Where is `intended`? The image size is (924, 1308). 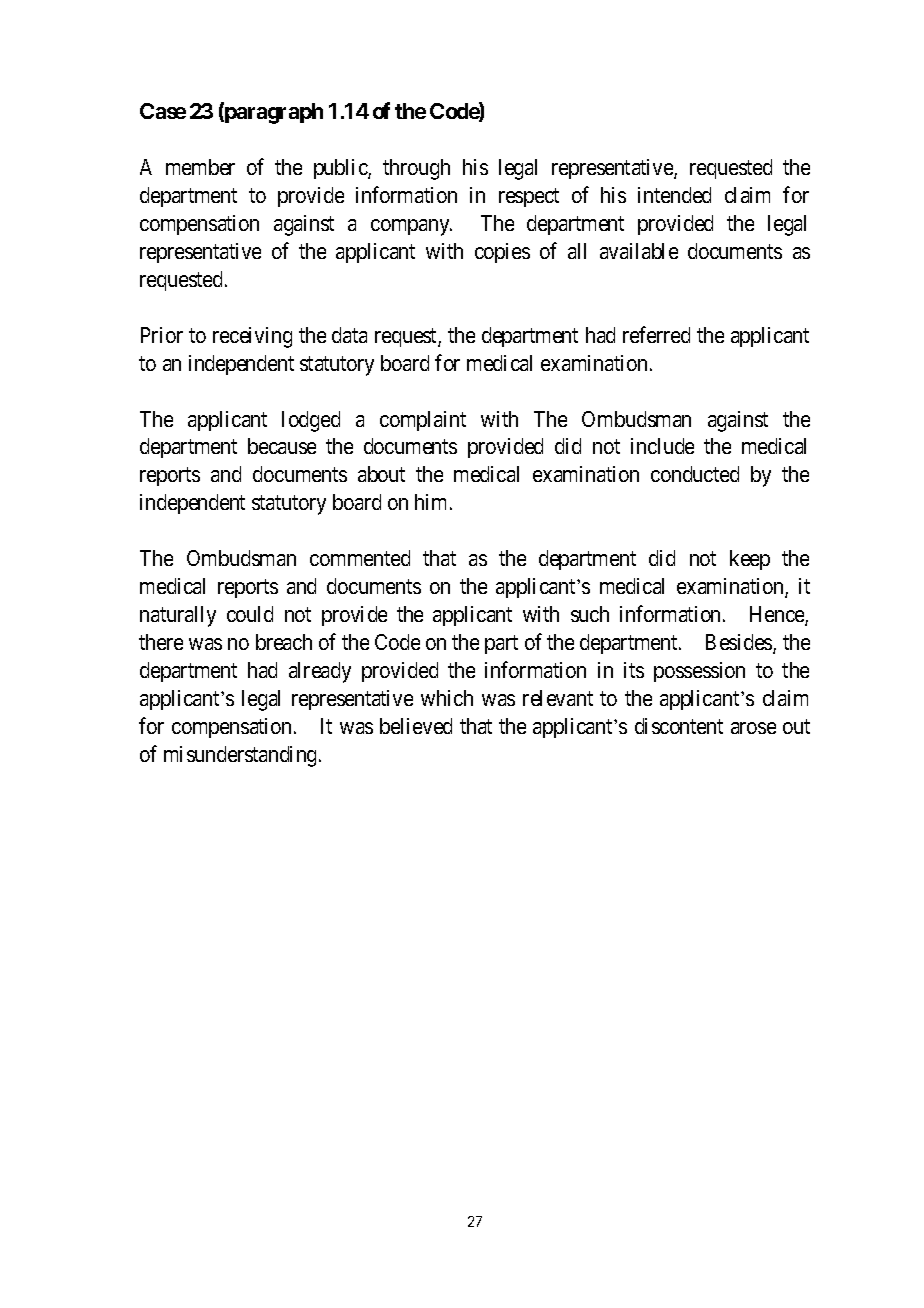 intended is located at coordinates (674, 195).
